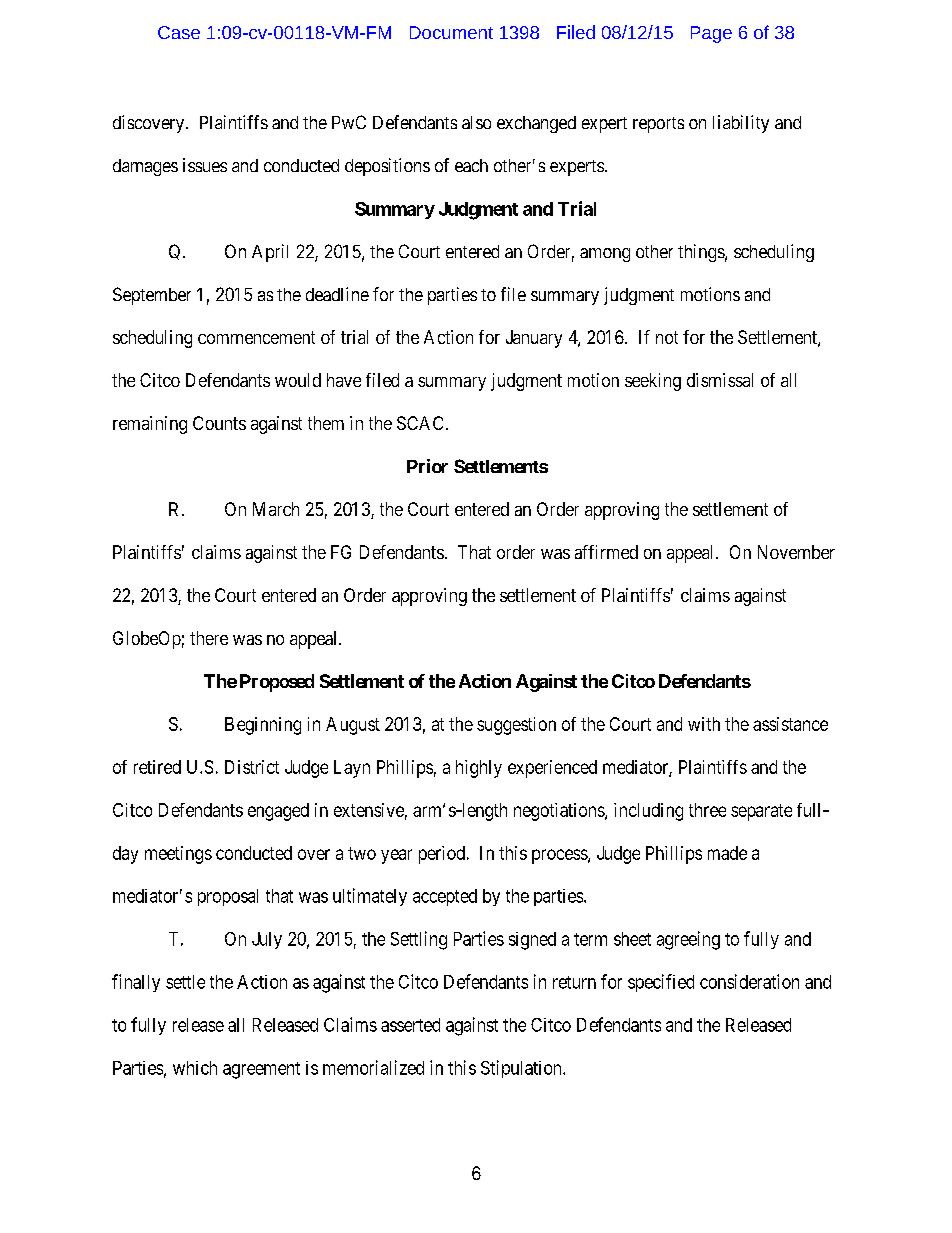 This page has width=952, height=1233. Describe the element at coordinates (410, 1025) in the page. I see `asserted` at that location.
